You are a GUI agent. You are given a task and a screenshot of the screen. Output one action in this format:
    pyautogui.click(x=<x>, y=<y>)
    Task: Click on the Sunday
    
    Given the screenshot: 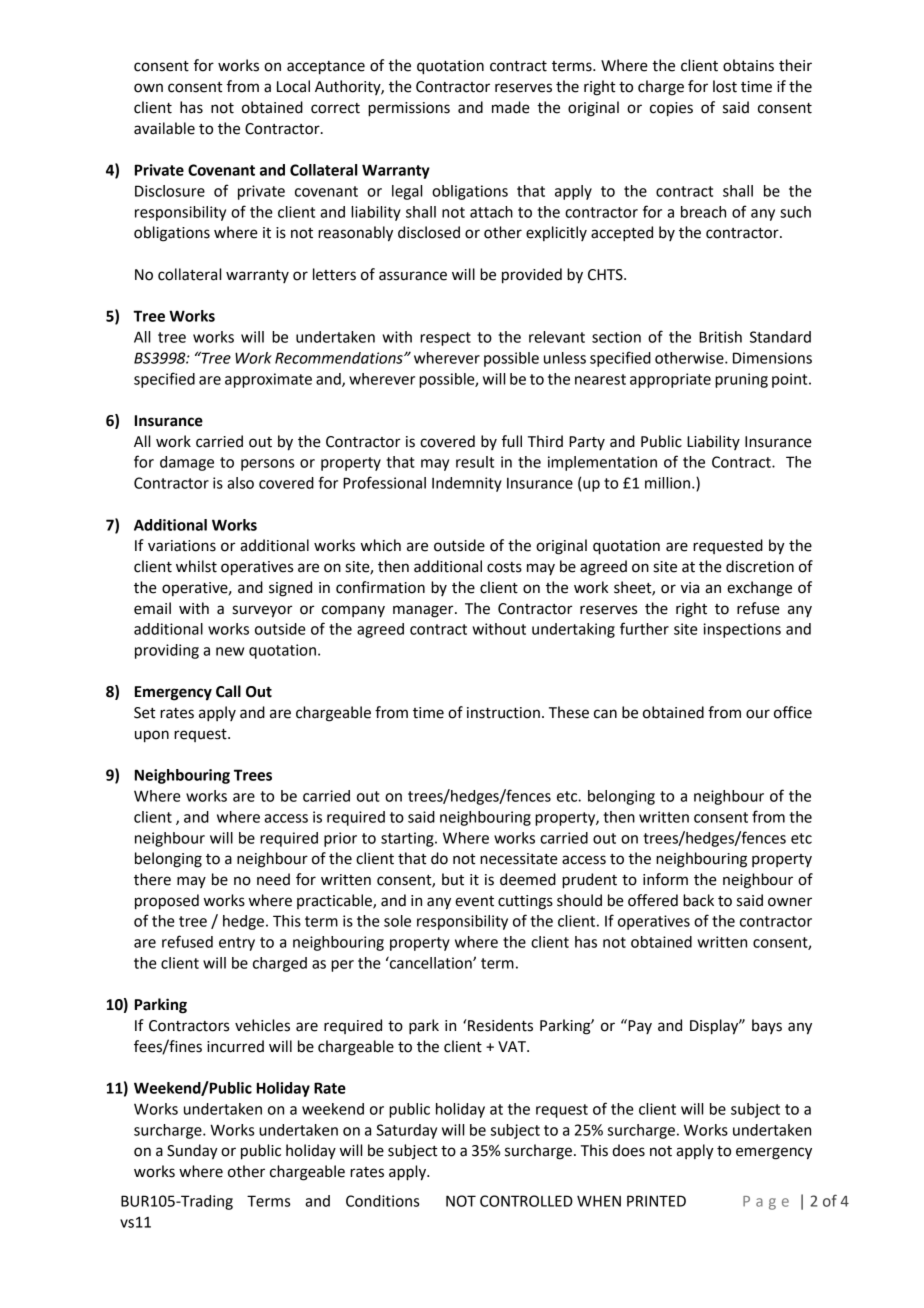 What is the action you would take?
    pyautogui.click(x=192, y=1152)
